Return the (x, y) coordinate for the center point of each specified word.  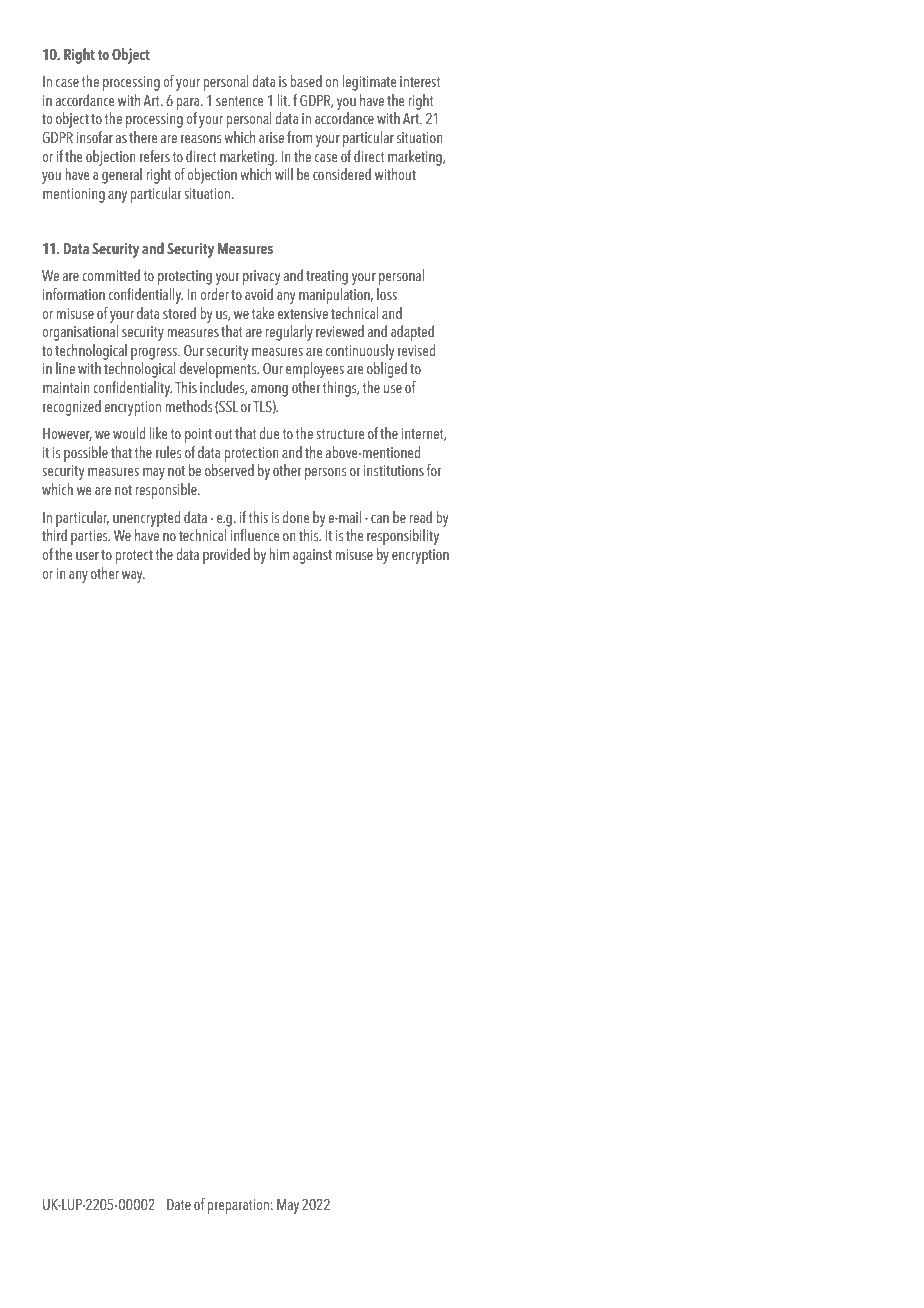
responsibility (403, 537)
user (87, 556)
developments (219, 370)
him (279, 554)
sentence (240, 101)
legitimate (369, 83)
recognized (72, 408)
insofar (94, 137)
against (312, 556)
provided (226, 556)
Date (179, 1205)
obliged (387, 370)
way (133, 577)
